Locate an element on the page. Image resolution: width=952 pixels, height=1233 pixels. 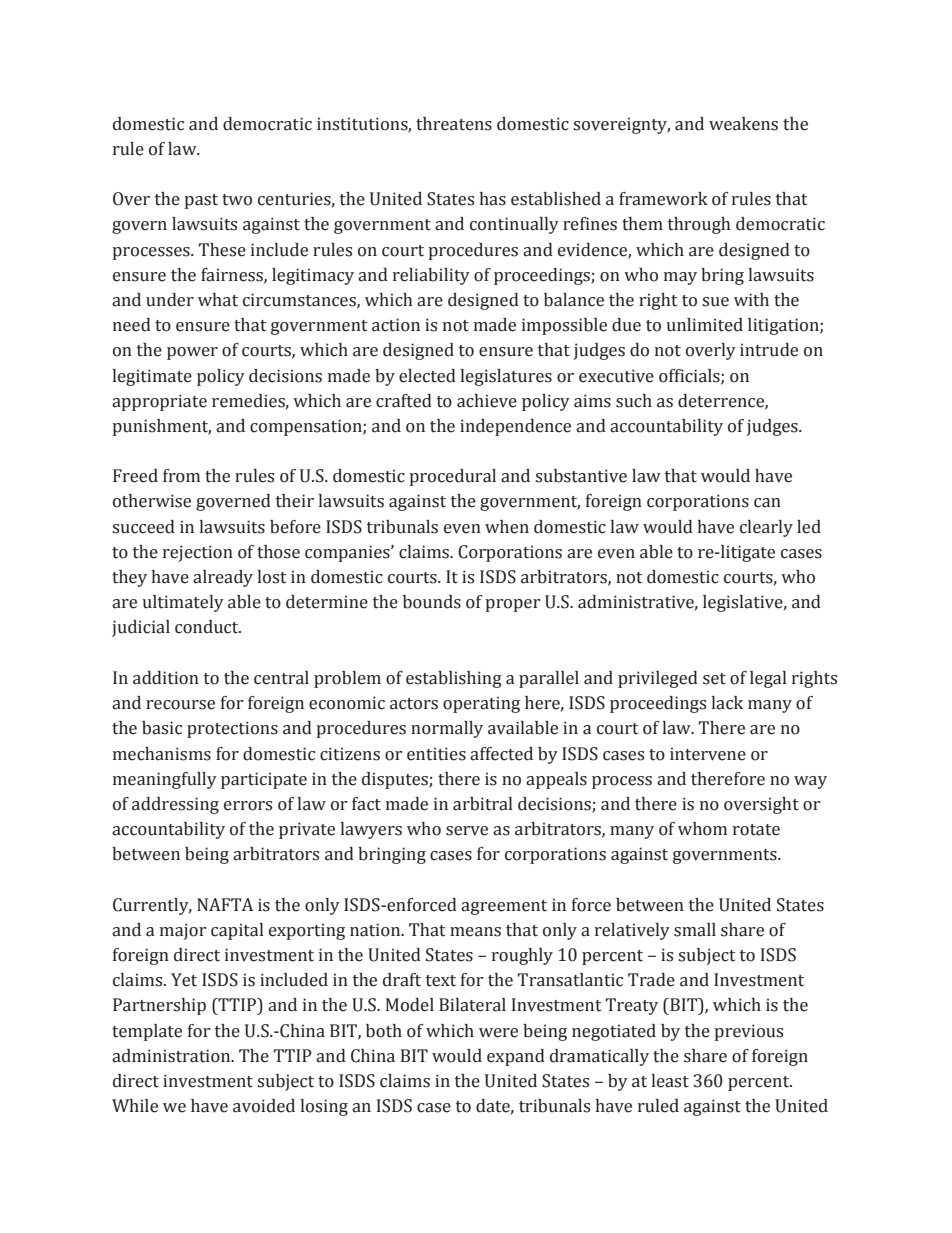
past is located at coordinates (201, 201).
